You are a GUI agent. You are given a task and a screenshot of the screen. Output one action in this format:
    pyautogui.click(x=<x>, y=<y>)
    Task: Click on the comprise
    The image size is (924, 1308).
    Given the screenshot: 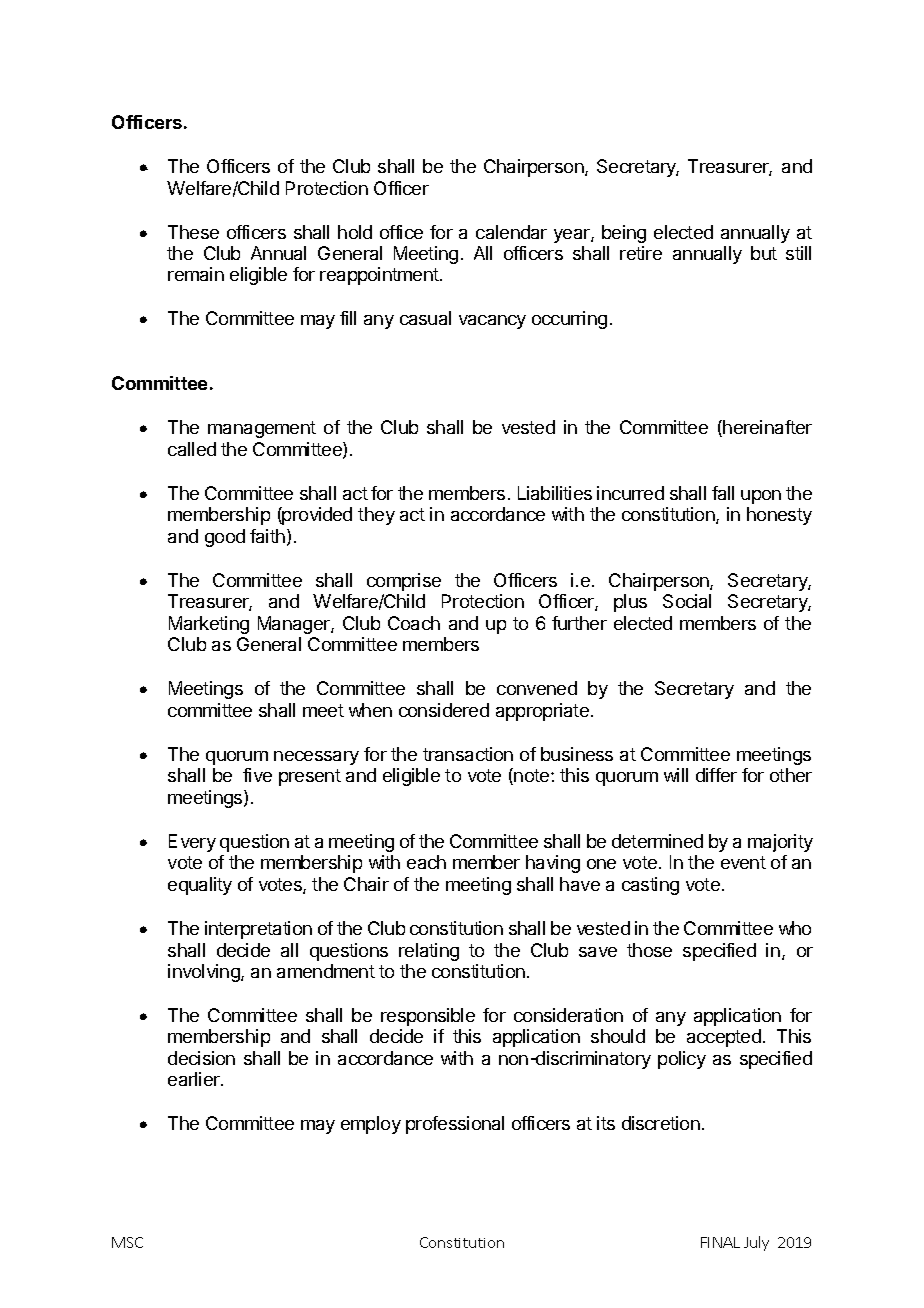 What is the action you would take?
    pyautogui.click(x=404, y=582)
